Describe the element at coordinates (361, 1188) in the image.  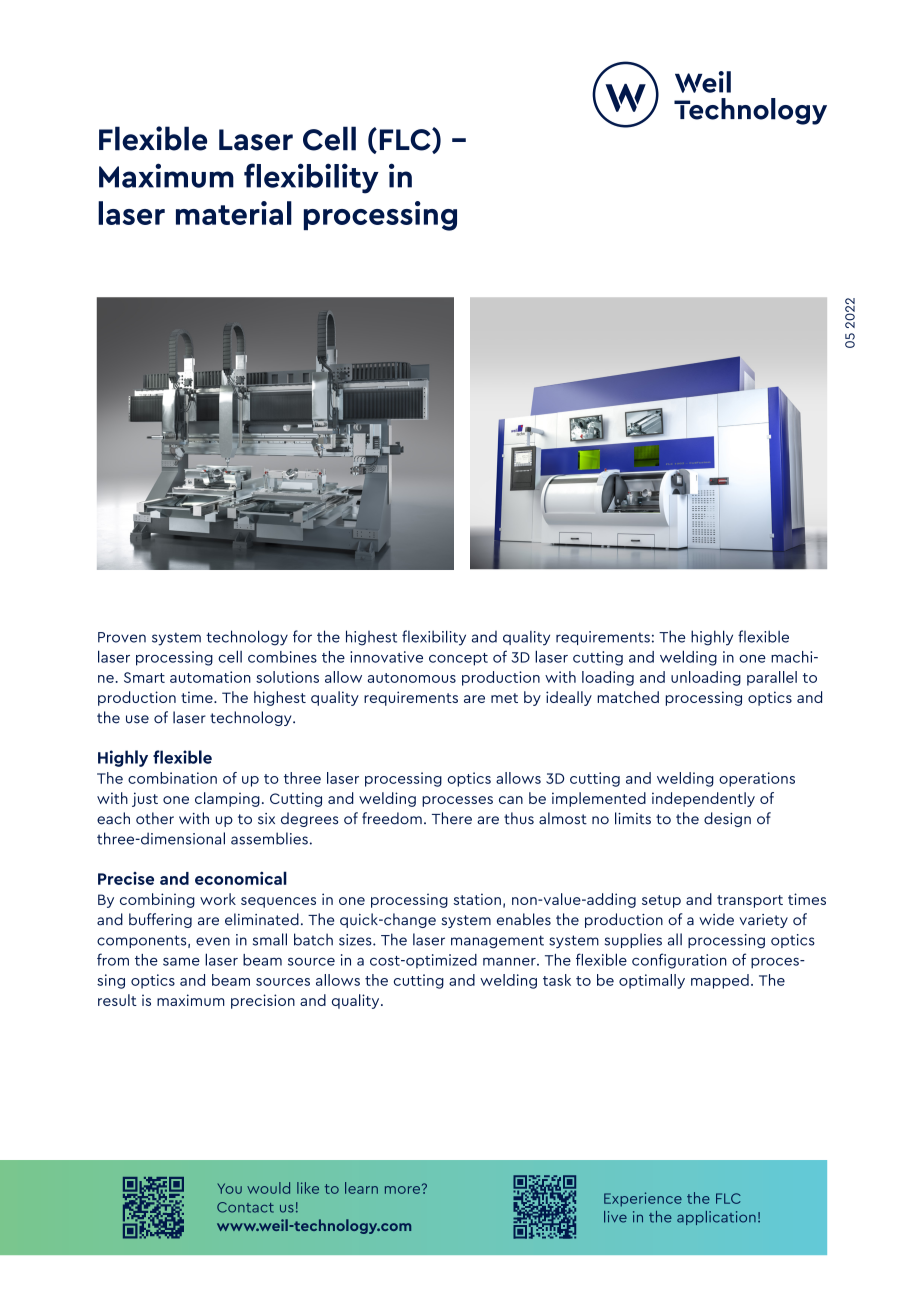
I see `learn` at that location.
